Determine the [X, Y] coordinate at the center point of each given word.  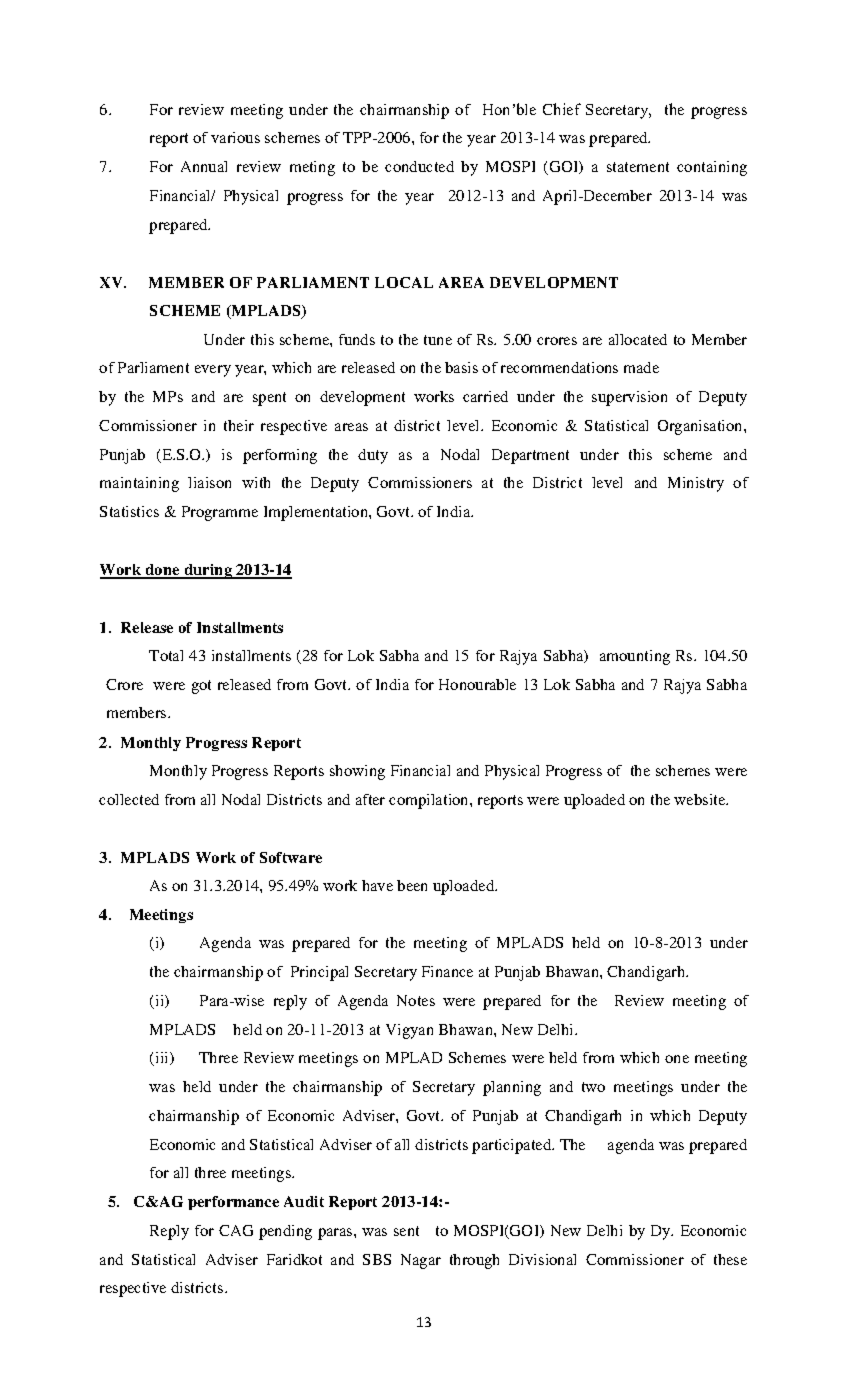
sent [406, 1231]
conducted [419, 166]
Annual [204, 166]
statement [638, 167]
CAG [236, 1230]
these [730, 1259]
